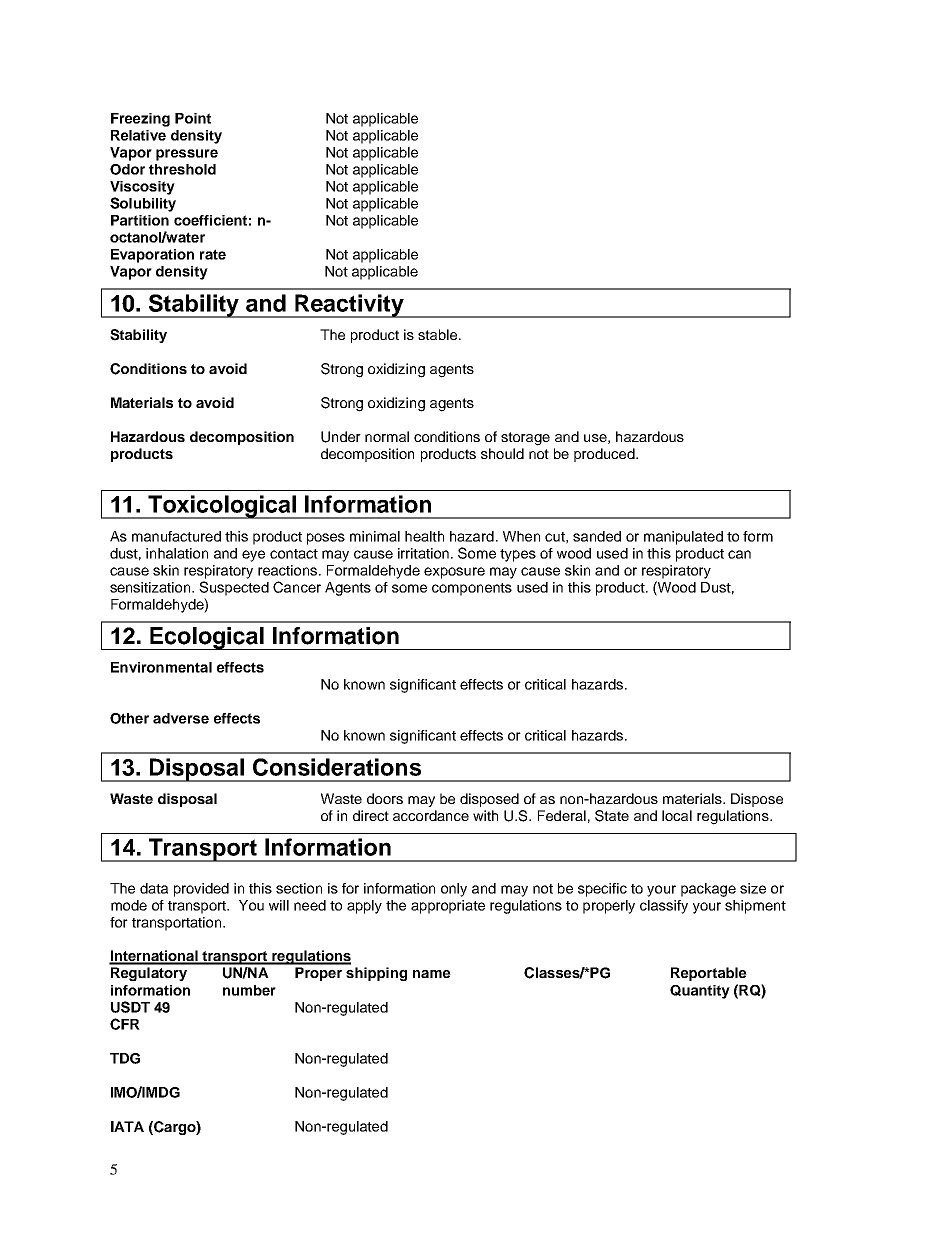 This image has height=1233, width=952. What do you see at coordinates (700, 992) in the image?
I see `Quantity` at bounding box center [700, 992].
